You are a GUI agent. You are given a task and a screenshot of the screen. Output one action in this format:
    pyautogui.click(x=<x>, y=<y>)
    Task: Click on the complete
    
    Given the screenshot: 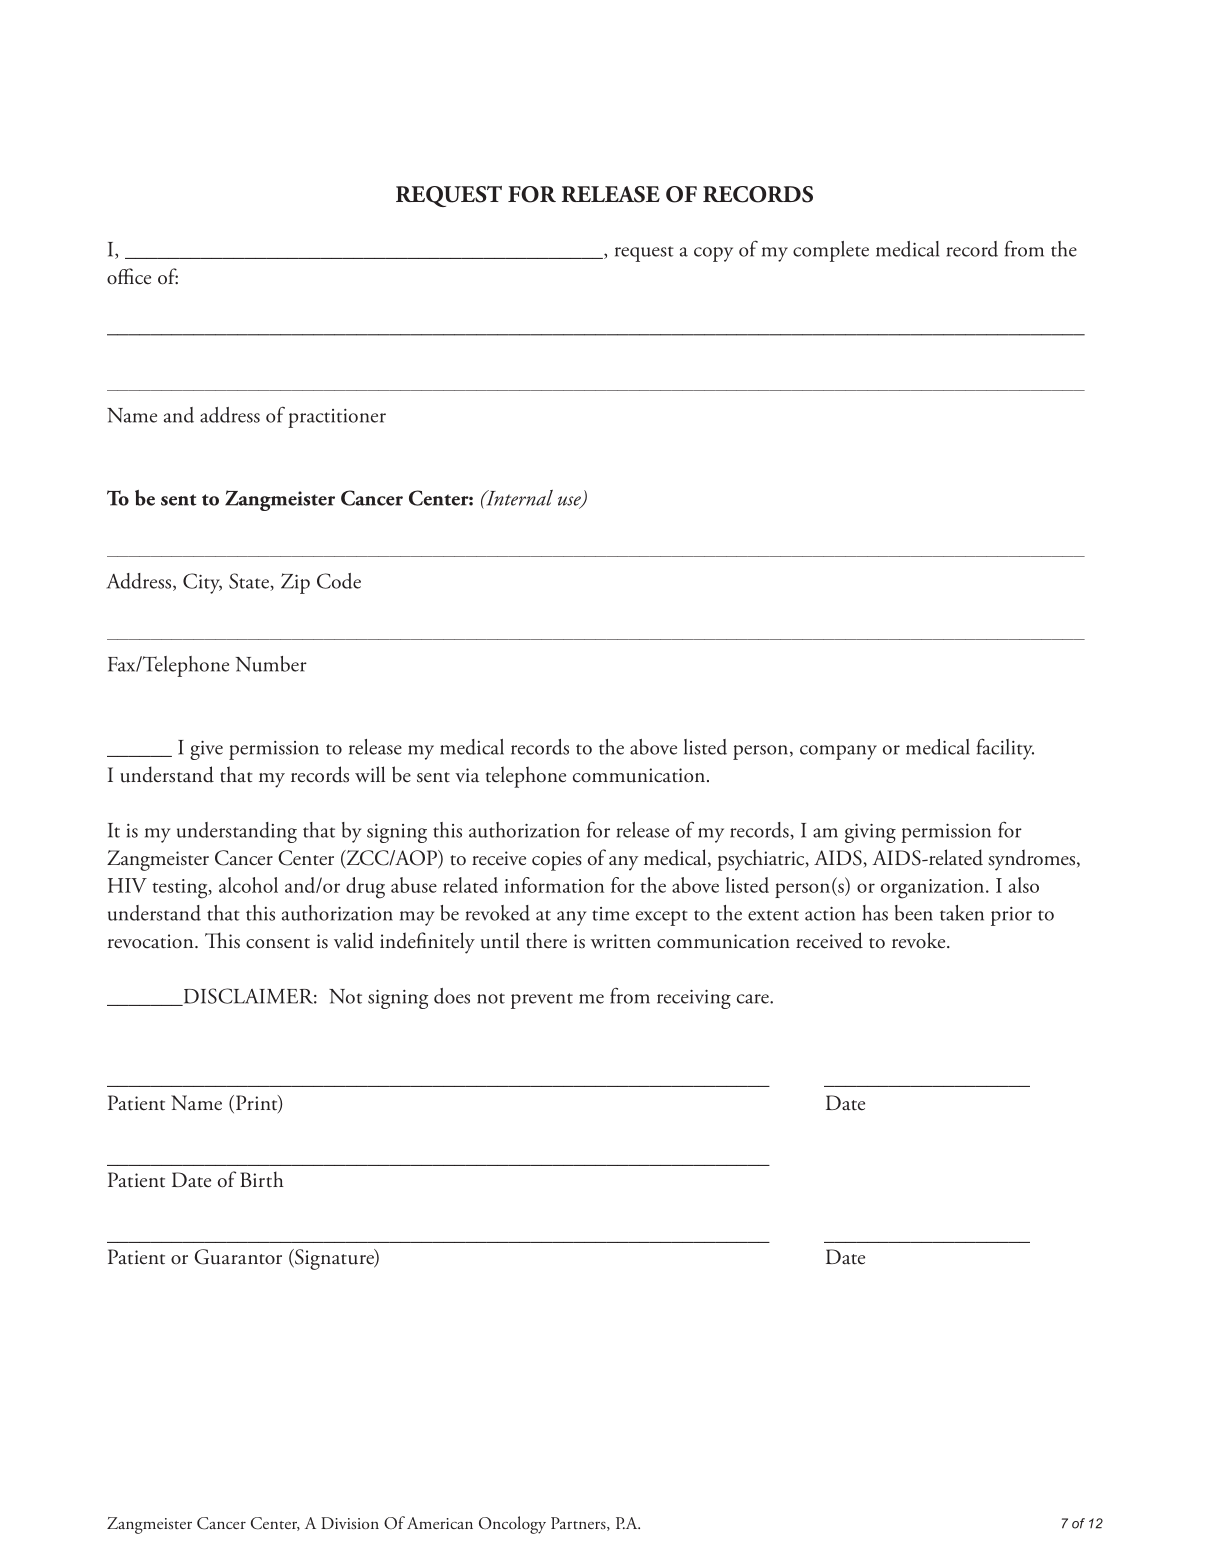 What is the action you would take?
    pyautogui.click(x=831, y=251)
